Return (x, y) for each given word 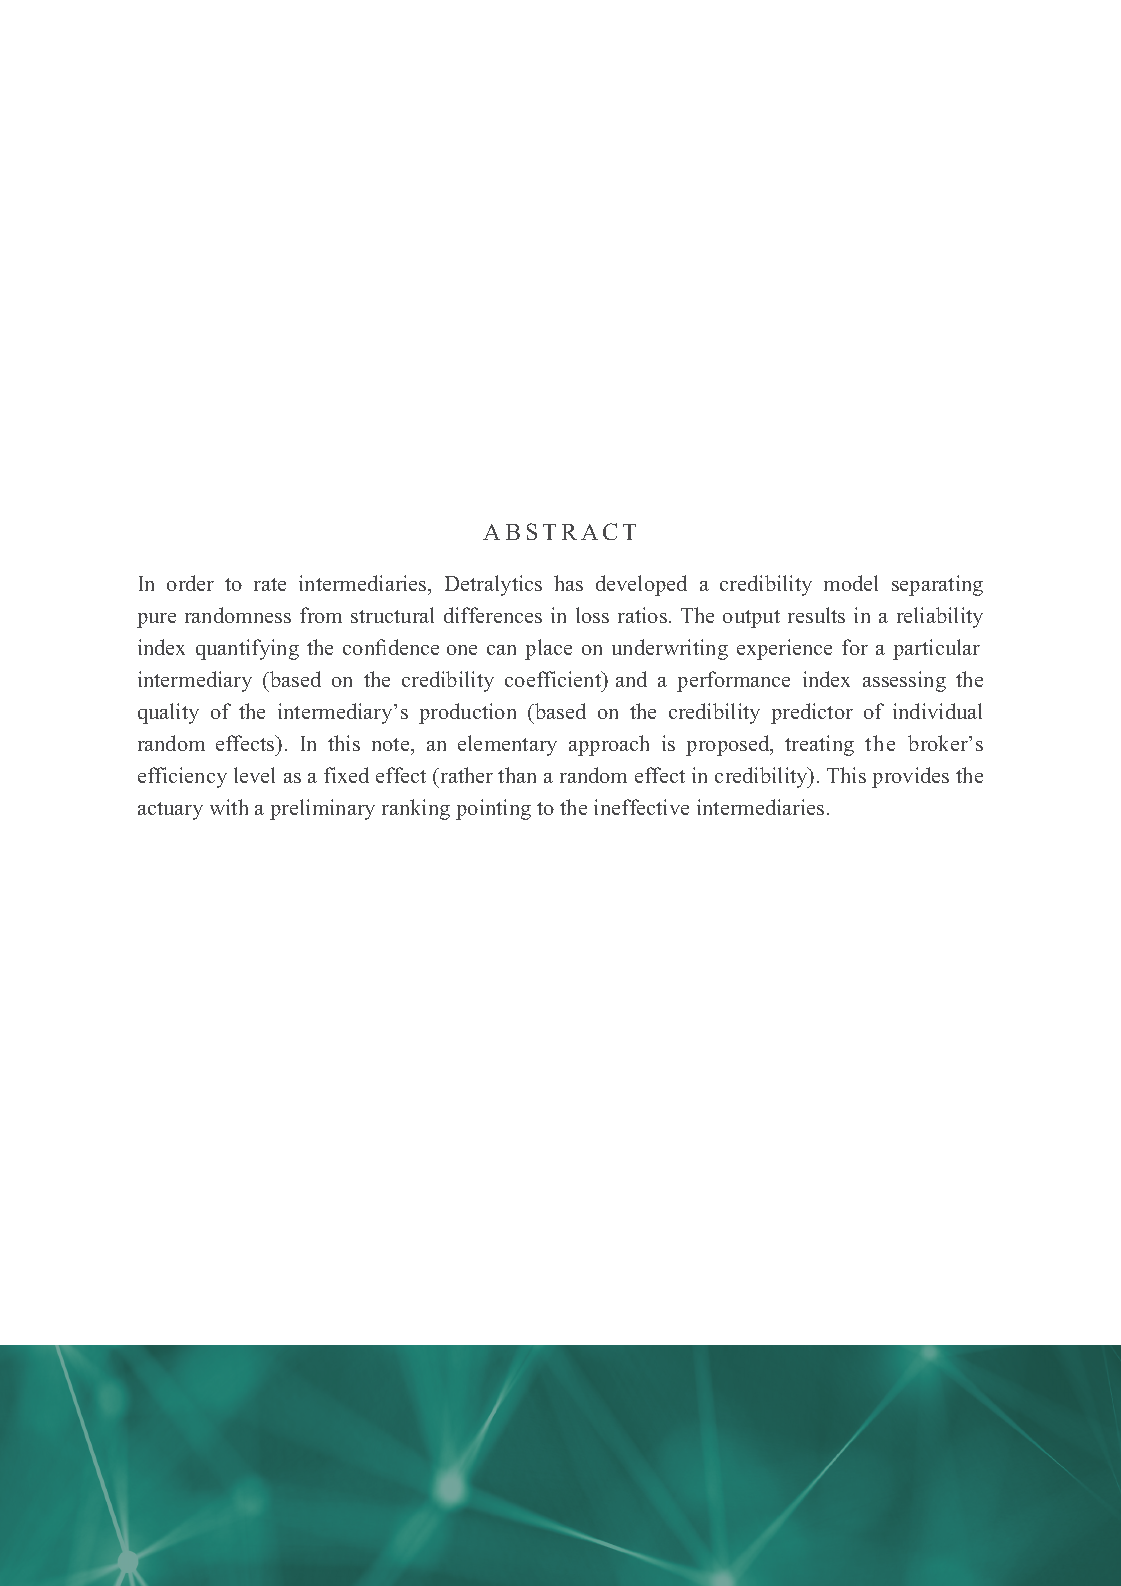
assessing (904, 681)
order (190, 583)
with (229, 807)
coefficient (554, 681)
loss (592, 615)
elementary (507, 745)
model (851, 583)
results (816, 615)
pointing (493, 809)
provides (910, 777)
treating (819, 745)
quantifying (247, 649)
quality (168, 713)
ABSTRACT (559, 531)
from (321, 615)
